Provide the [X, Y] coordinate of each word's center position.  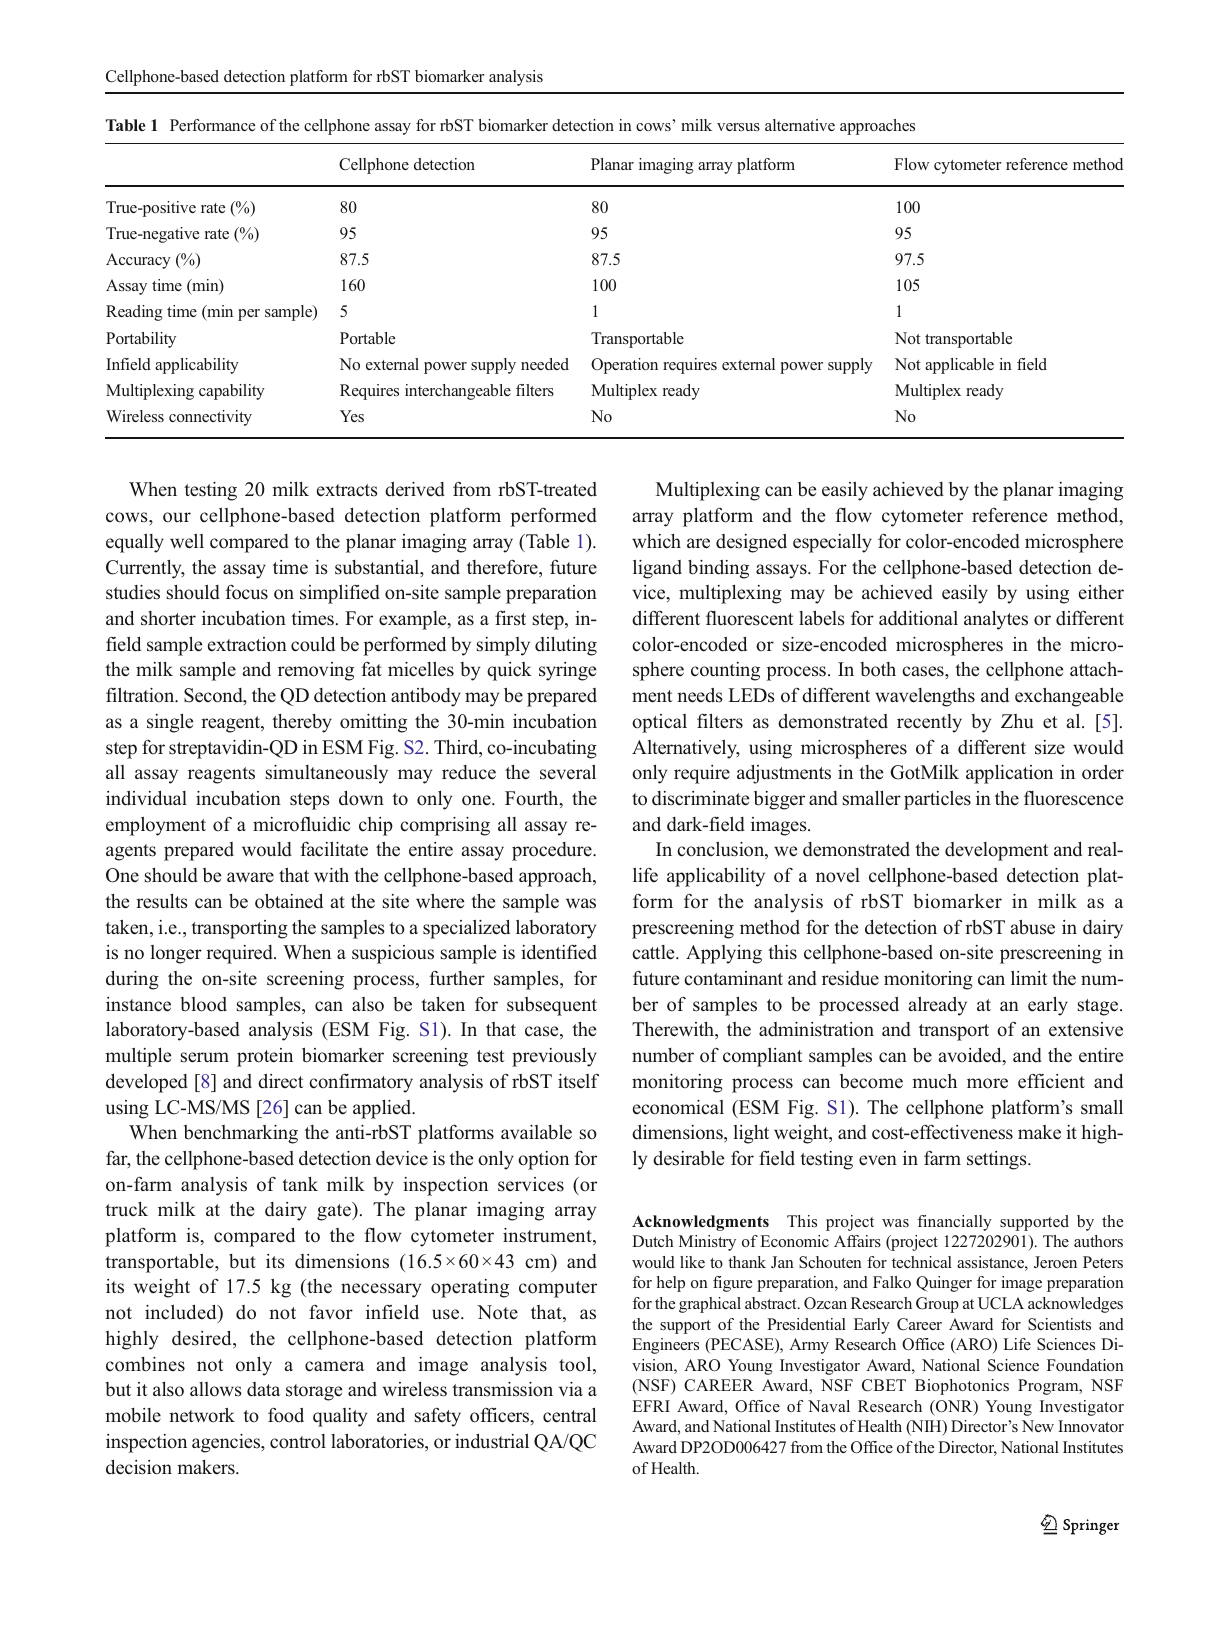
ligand [657, 569]
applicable [959, 366]
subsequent [552, 1006]
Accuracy [138, 261]
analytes [996, 620]
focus [246, 592]
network [202, 1415]
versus [738, 127]
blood [203, 1004]
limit [1029, 978]
